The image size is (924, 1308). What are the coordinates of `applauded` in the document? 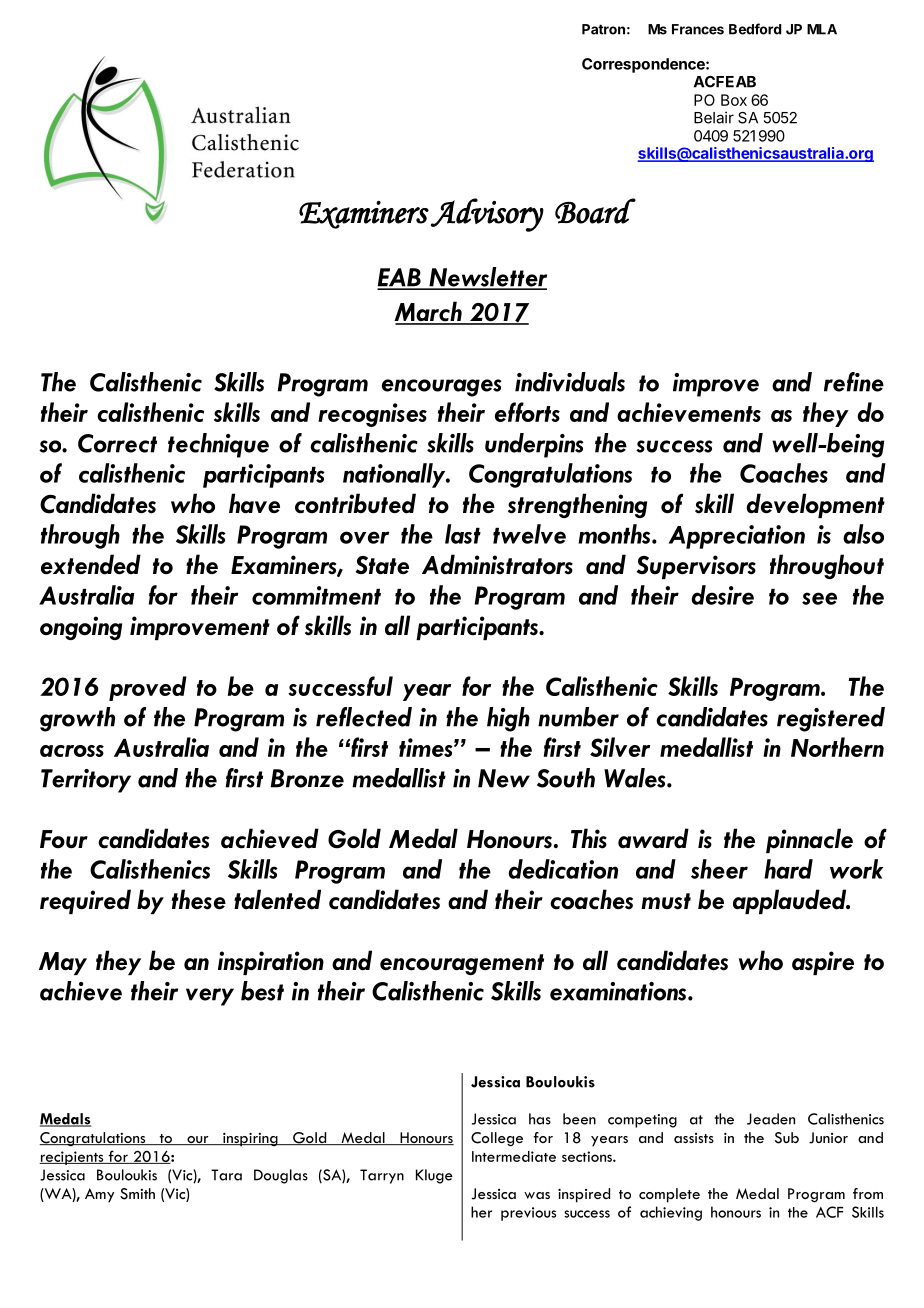 It's located at (791, 901).
